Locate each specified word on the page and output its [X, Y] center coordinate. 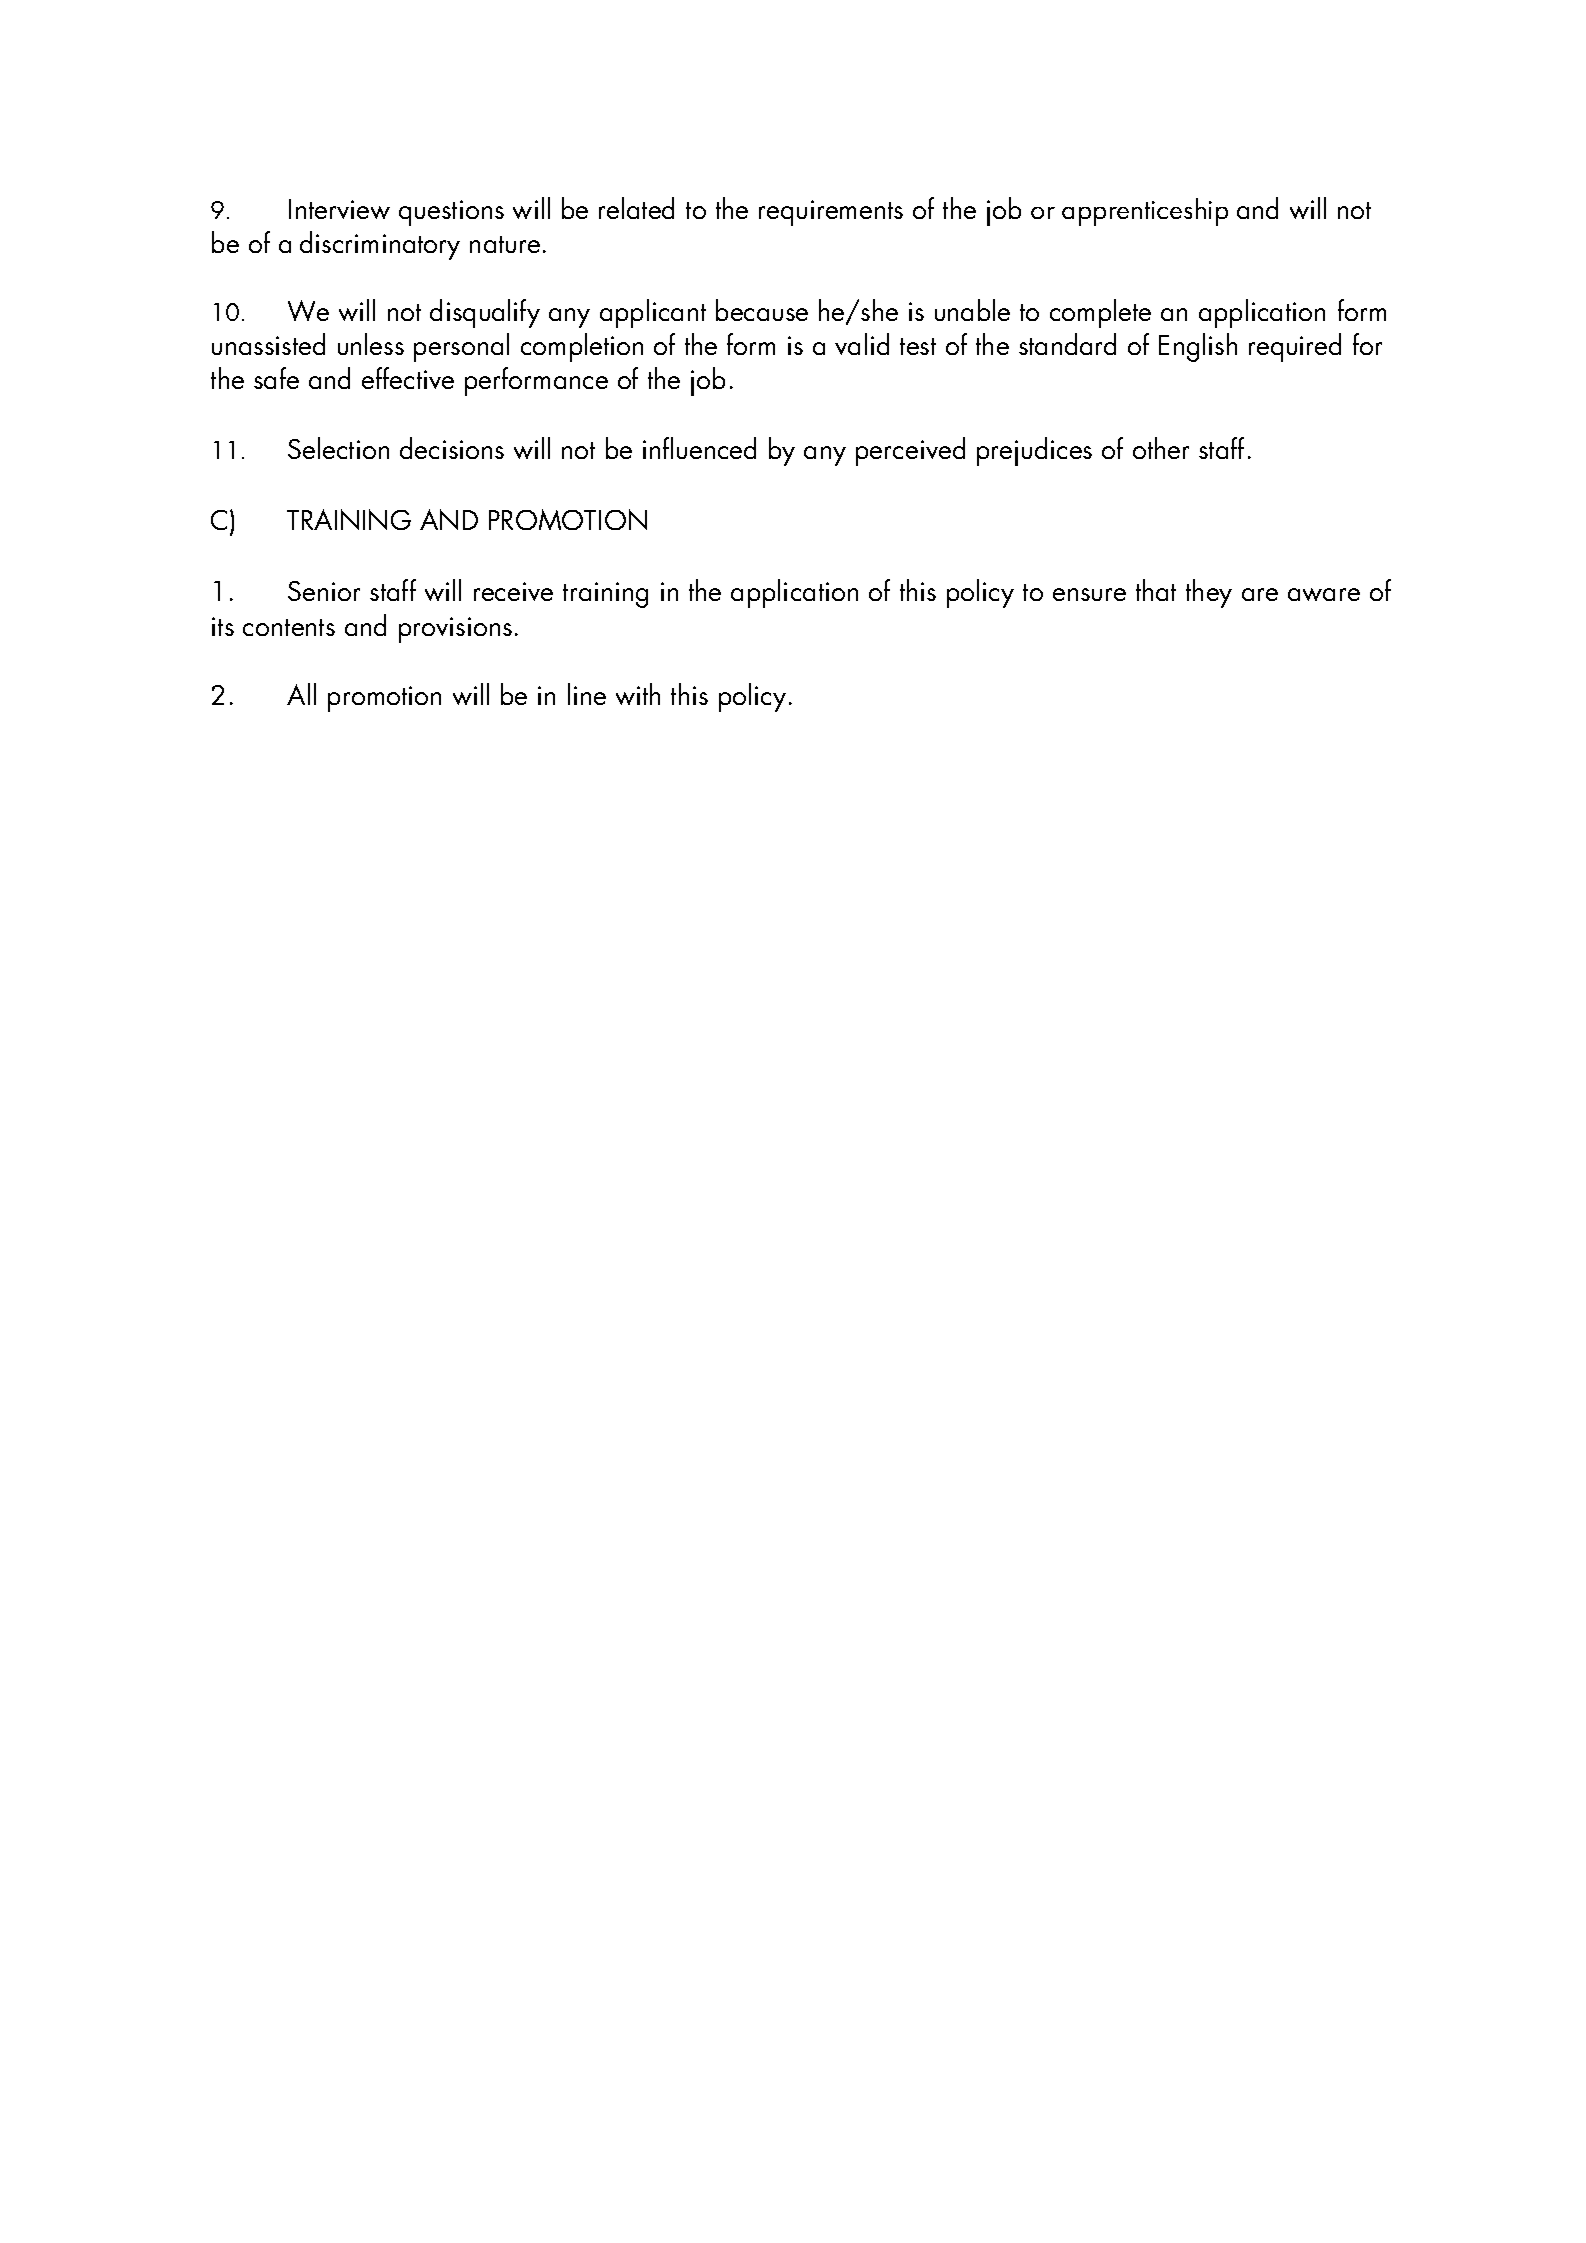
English [1198, 347]
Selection [338, 448]
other [1161, 448]
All [301, 694]
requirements [831, 213]
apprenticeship [1145, 212]
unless [371, 344]
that [1156, 590]
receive [513, 591]
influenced [699, 448]
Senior [324, 591]
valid [862, 344]
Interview [339, 209]
